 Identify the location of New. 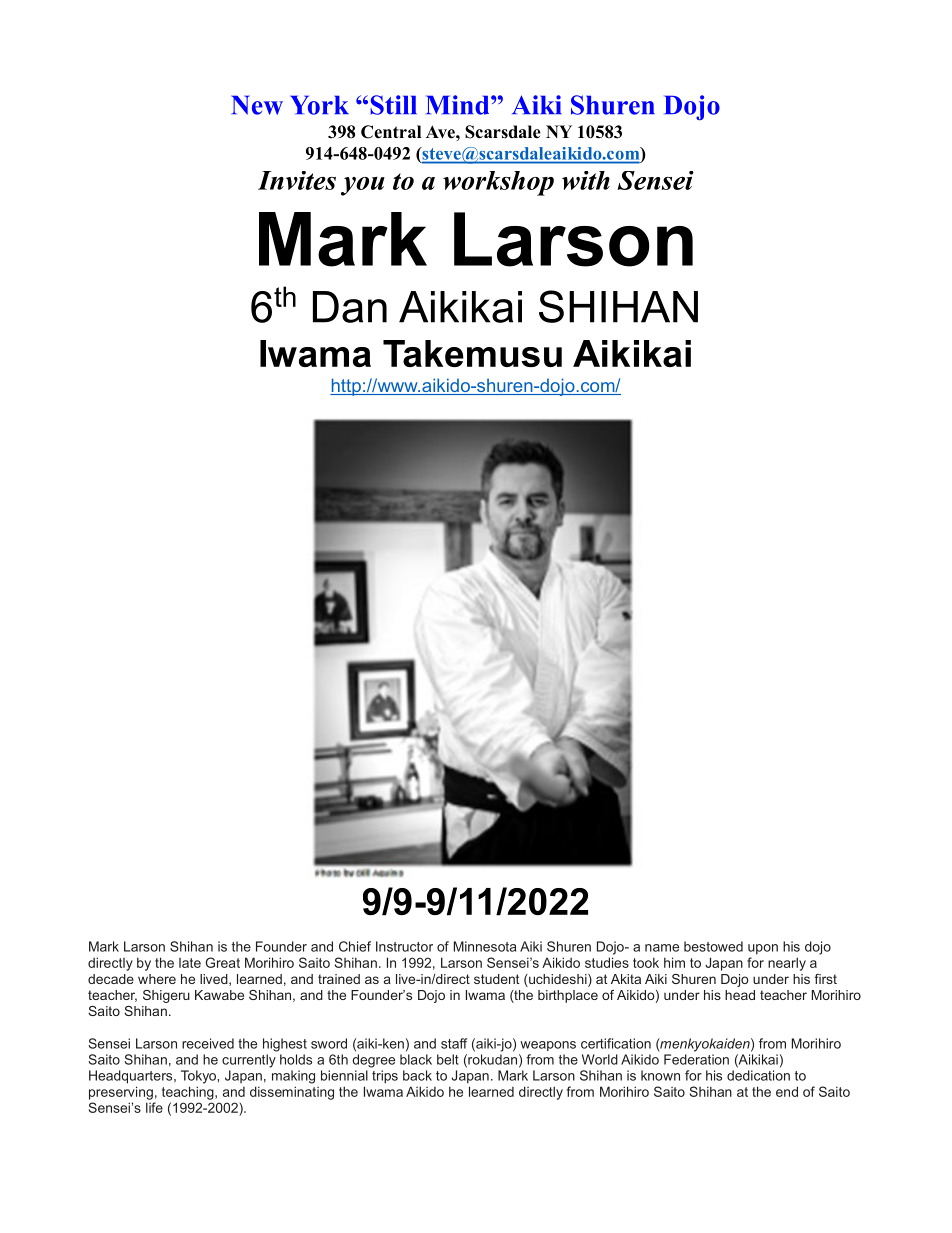
(257, 105).
